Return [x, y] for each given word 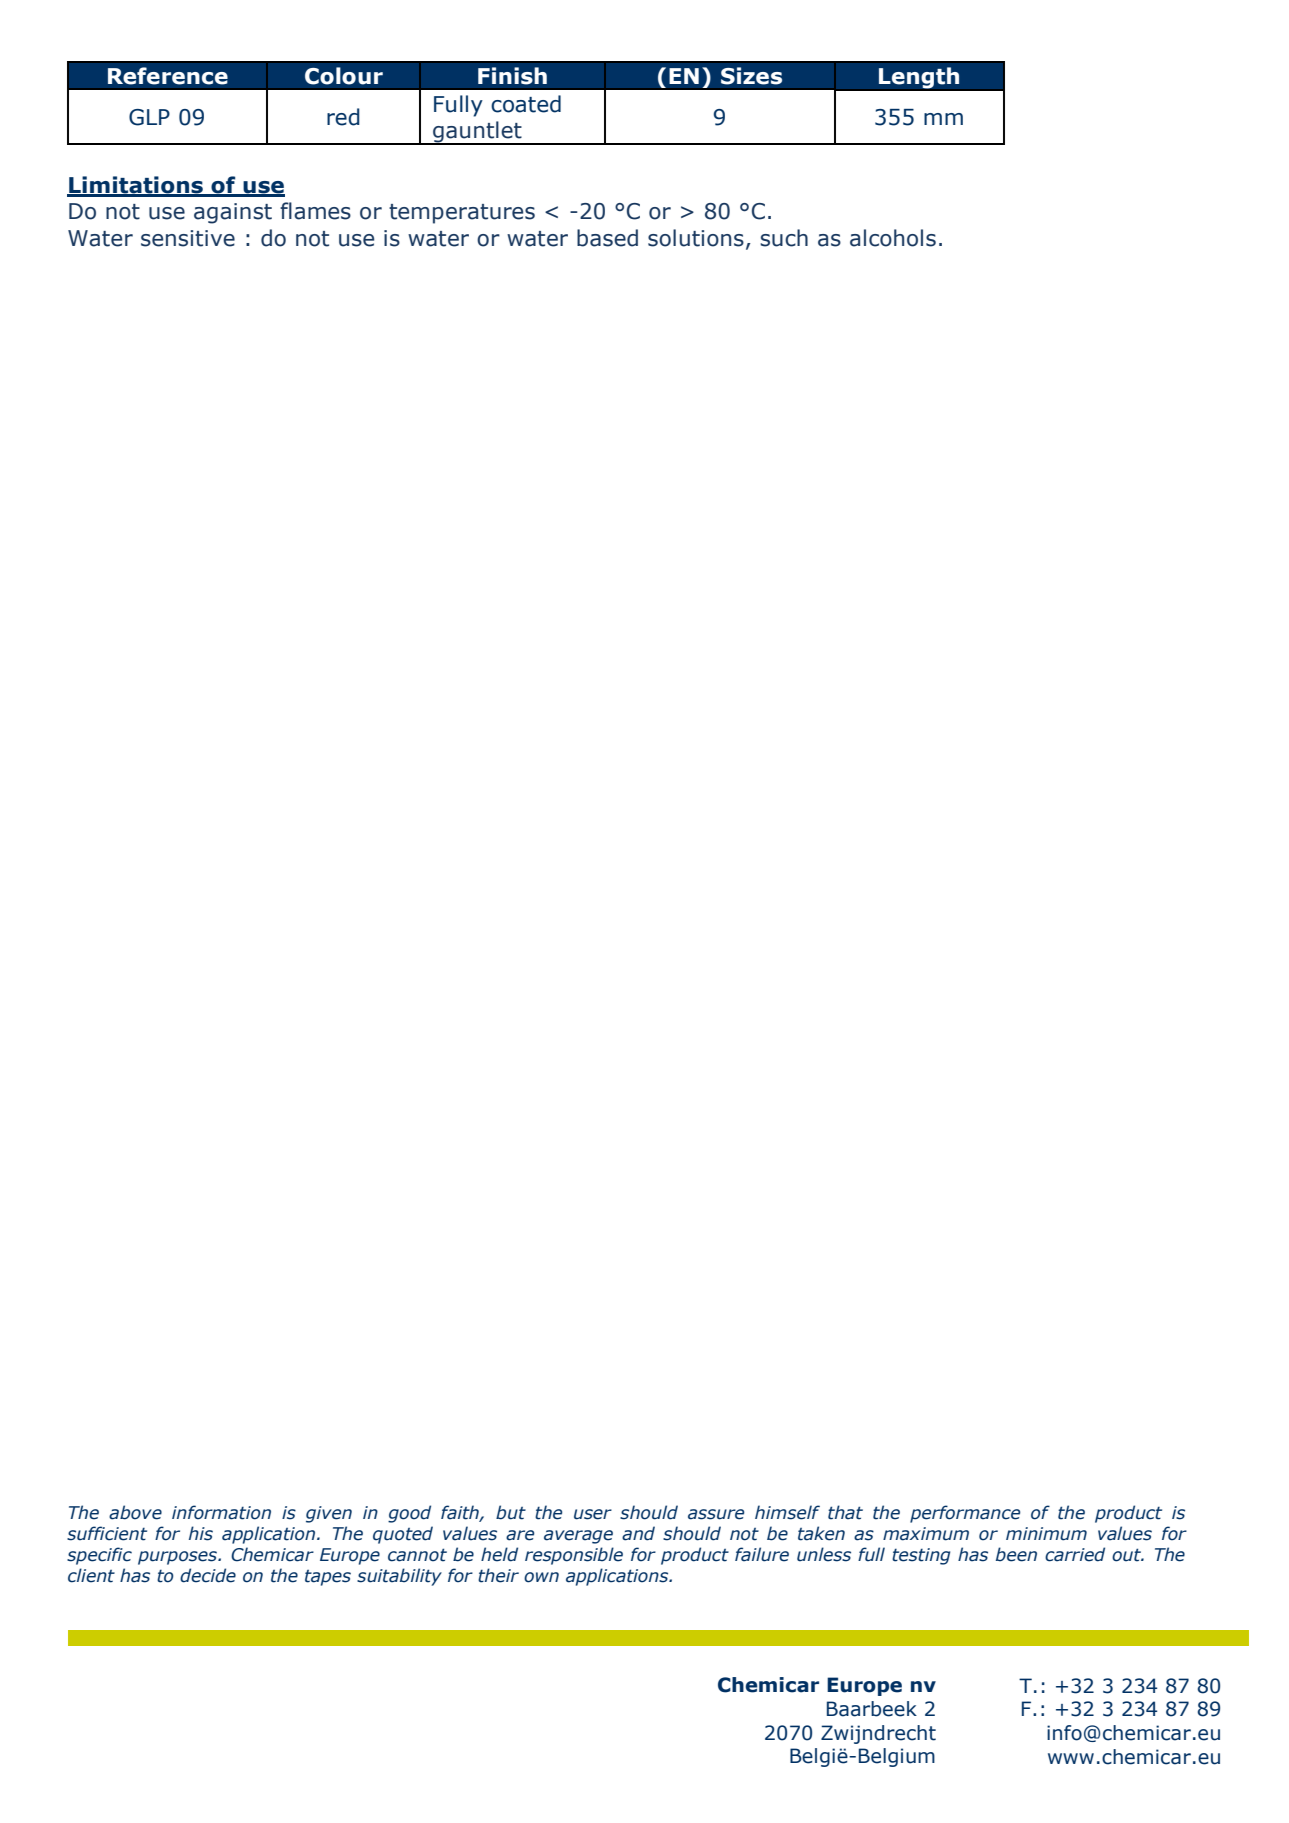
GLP [149, 117]
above [135, 1512]
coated [526, 104]
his [201, 1533]
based [607, 238]
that [845, 1512]
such [784, 238]
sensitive [188, 238]
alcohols [893, 238]
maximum [926, 1534]
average [578, 1537]
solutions [696, 238]
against [233, 213]
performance [965, 1514]
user [593, 1514]
